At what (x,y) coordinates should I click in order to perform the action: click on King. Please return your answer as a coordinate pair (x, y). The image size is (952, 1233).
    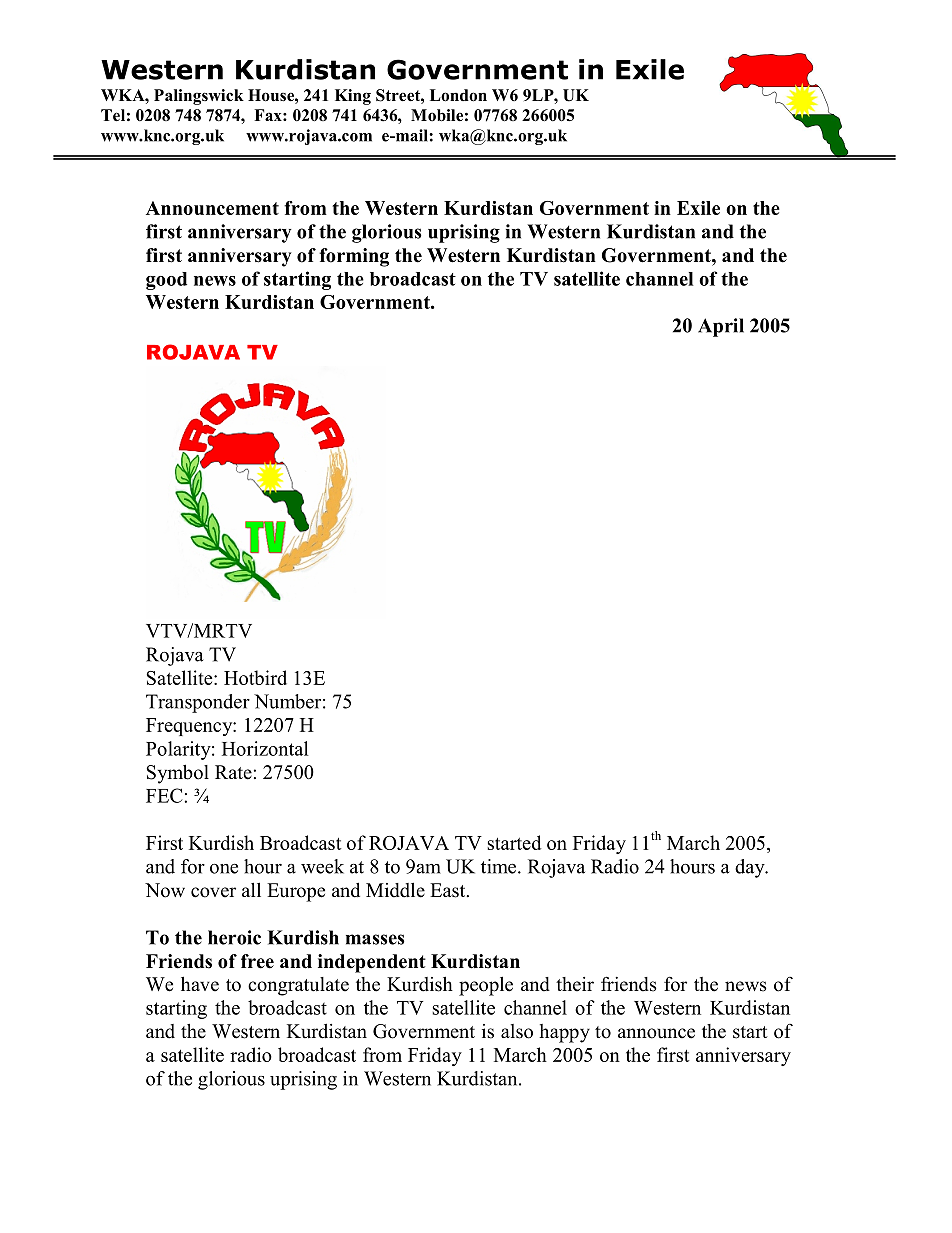
    Looking at the image, I should click on (353, 97).
